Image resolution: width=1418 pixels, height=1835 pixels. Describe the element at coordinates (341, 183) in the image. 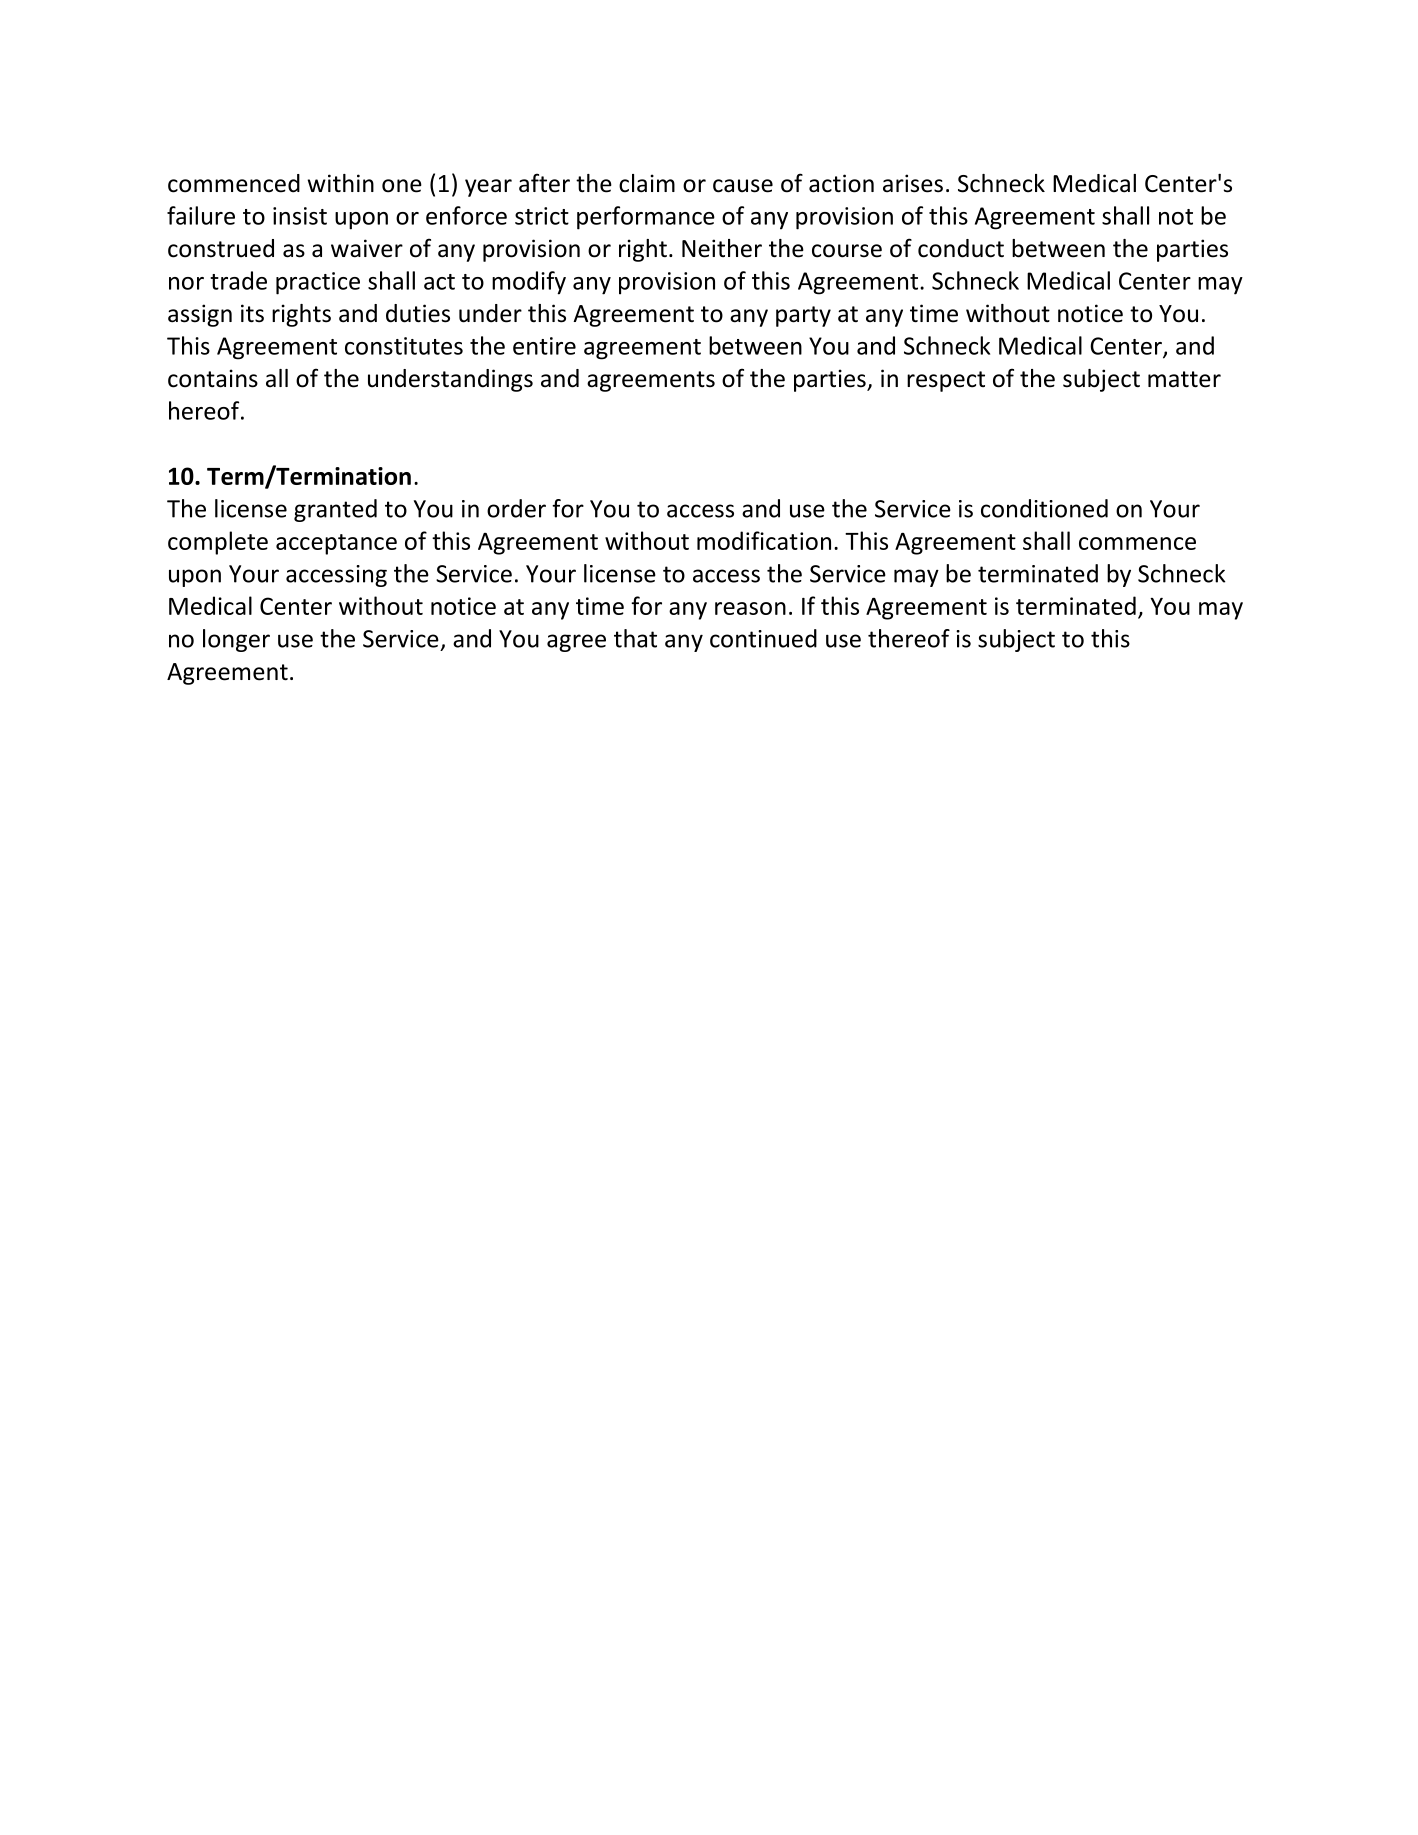

I see `within` at that location.
